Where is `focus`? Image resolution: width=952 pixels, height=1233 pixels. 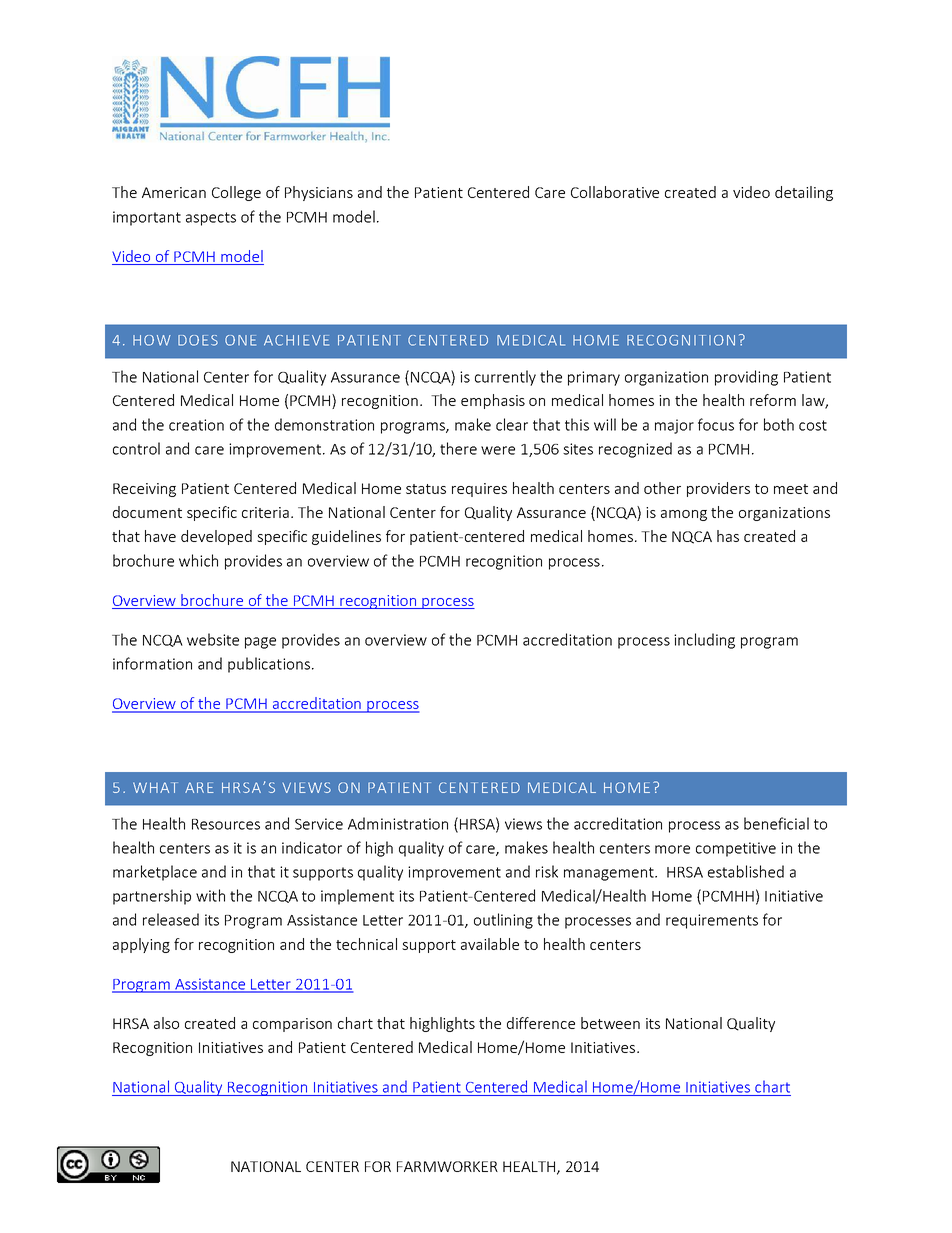 focus is located at coordinates (716, 424).
